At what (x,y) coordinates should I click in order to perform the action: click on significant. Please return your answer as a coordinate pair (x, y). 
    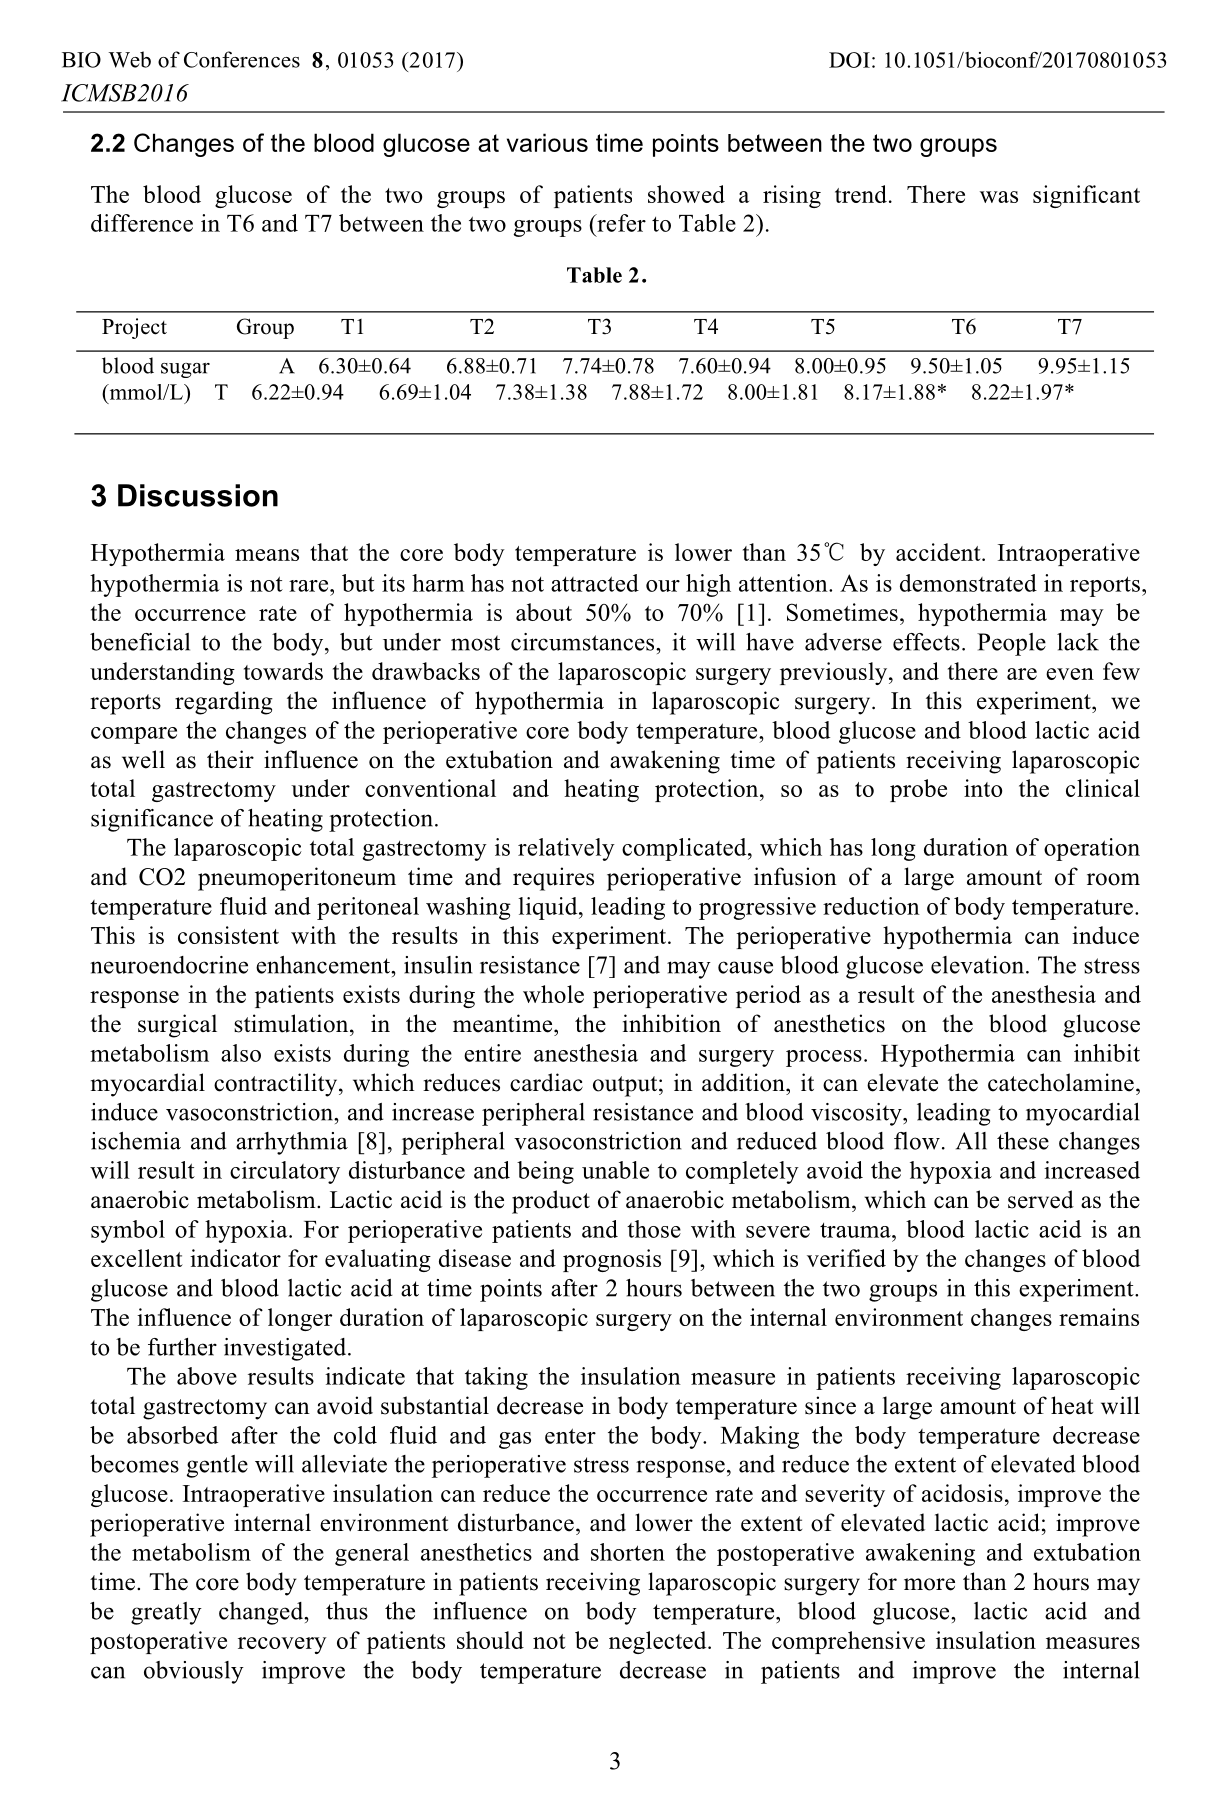
    Looking at the image, I should click on (1086, 196).
